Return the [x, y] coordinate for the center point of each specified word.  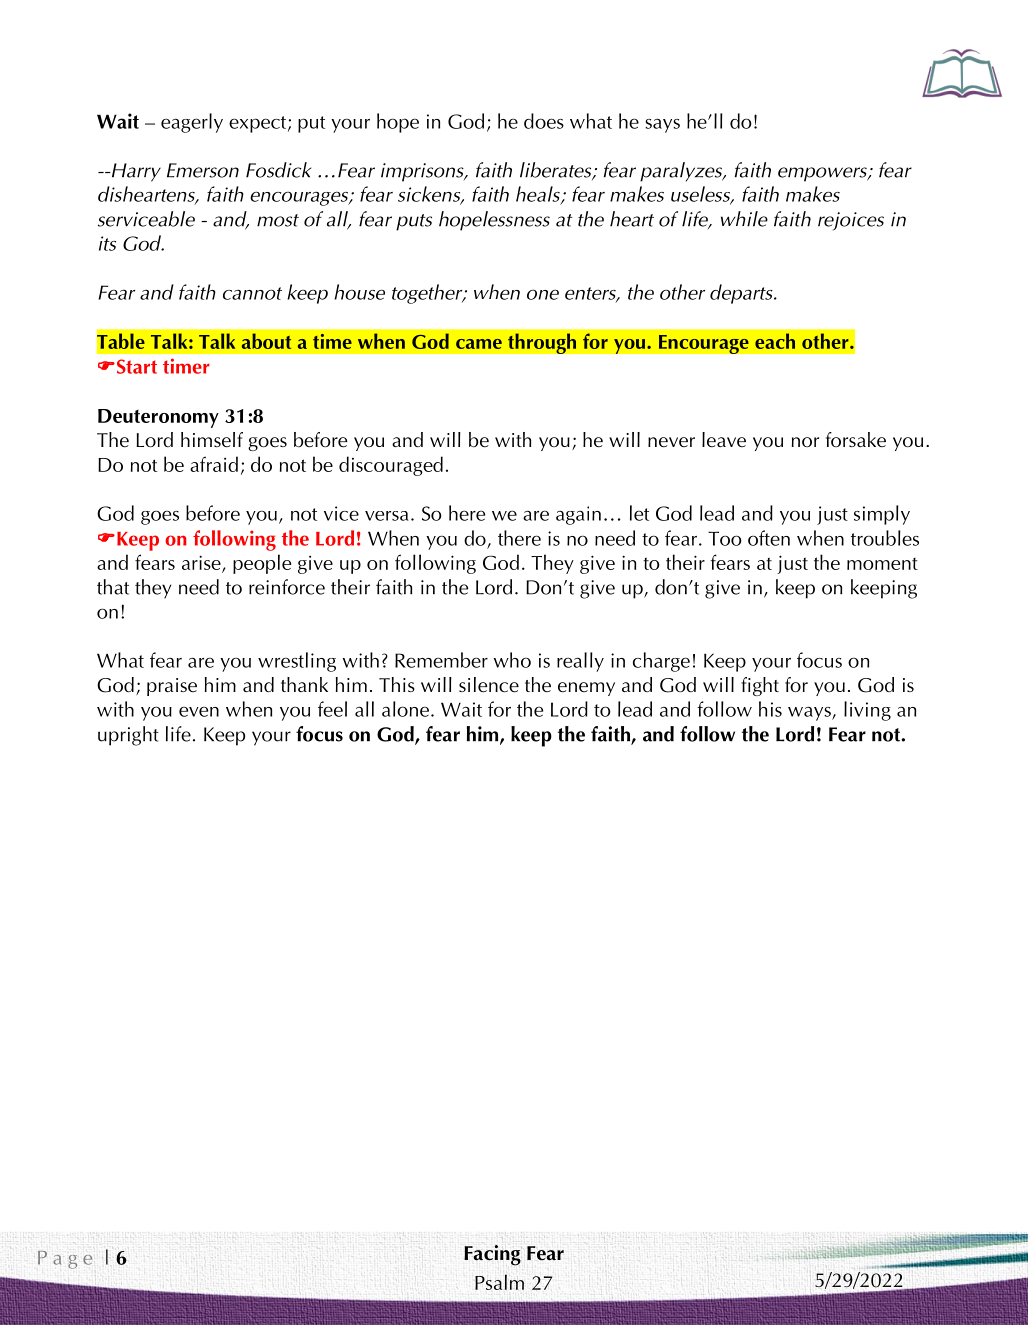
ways [810, 713]
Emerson [203, 170]
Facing [493, 1255]
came [479, 344]
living [867, 711]
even [199, 711]
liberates [557, 171]
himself [212, 440]
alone [405, 709]
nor [805, 442]
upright [128, 736]
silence [489, 685]
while [744, 219]
